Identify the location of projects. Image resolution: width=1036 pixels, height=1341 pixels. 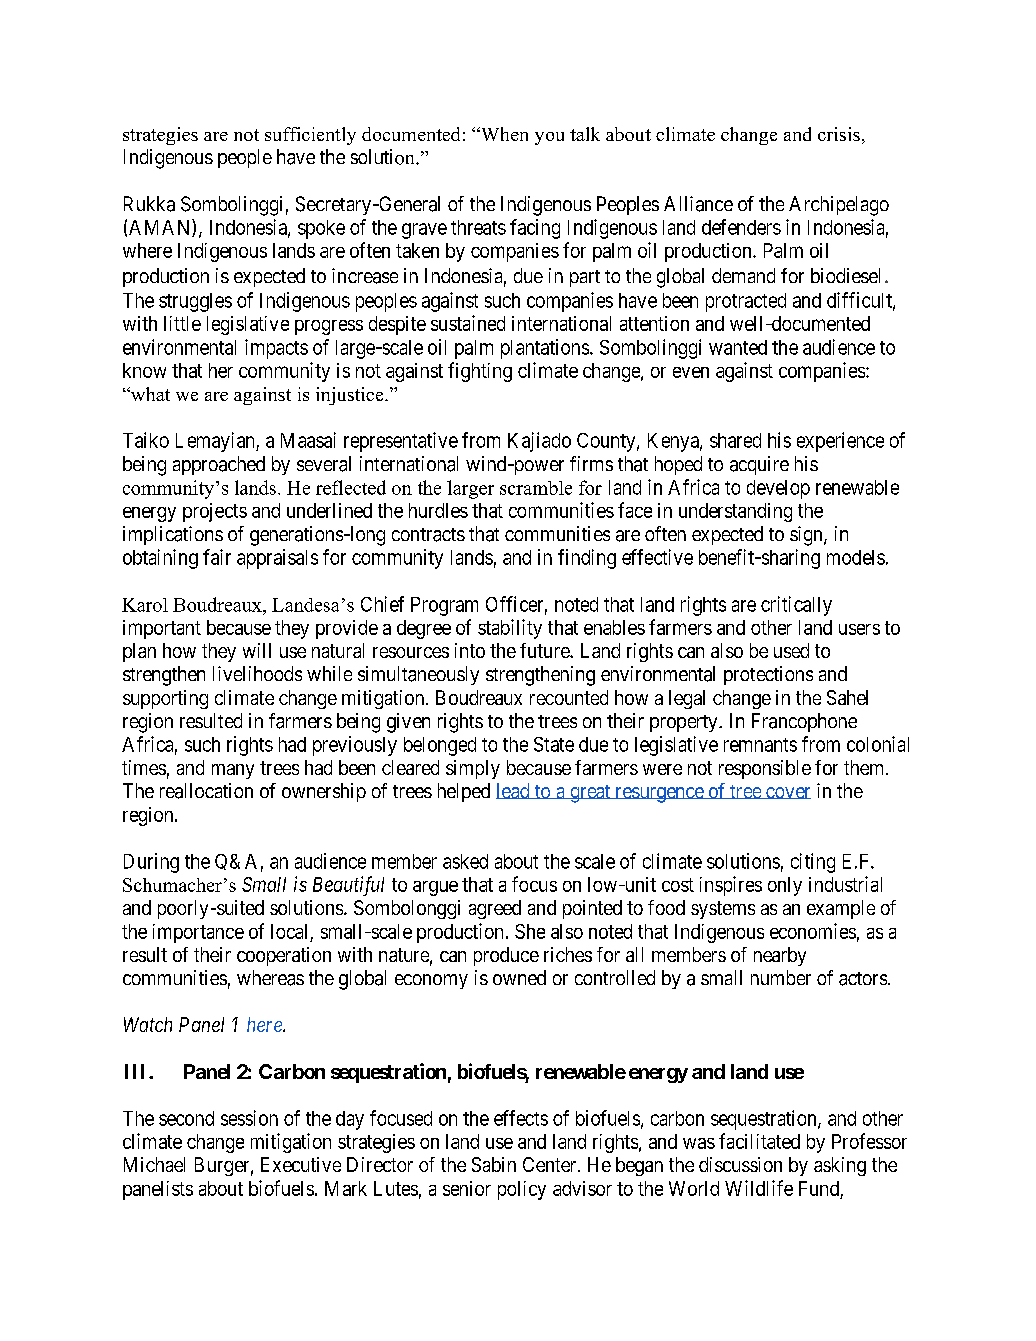
(215, 512).
